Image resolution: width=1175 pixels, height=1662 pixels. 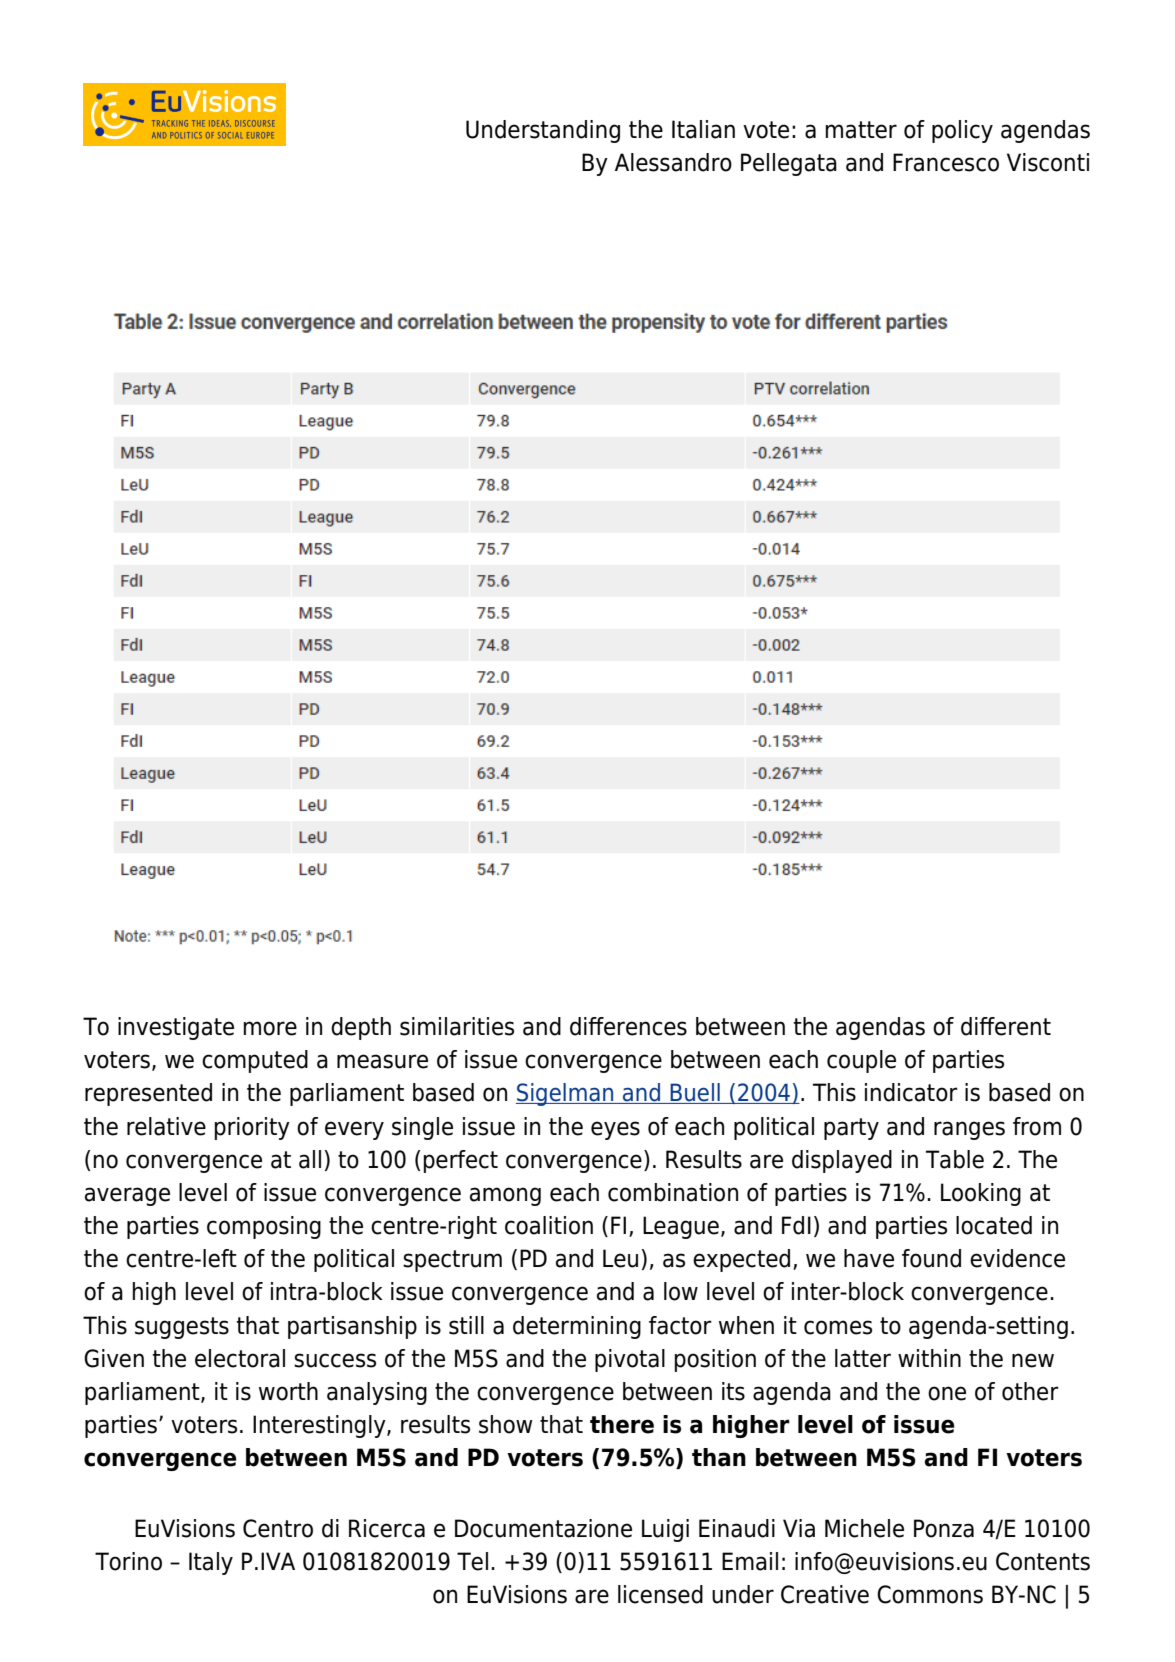 What do you see at coordinates (211, 1563) in the page?
I see `Italy` at bounding box center [211, 1563].
